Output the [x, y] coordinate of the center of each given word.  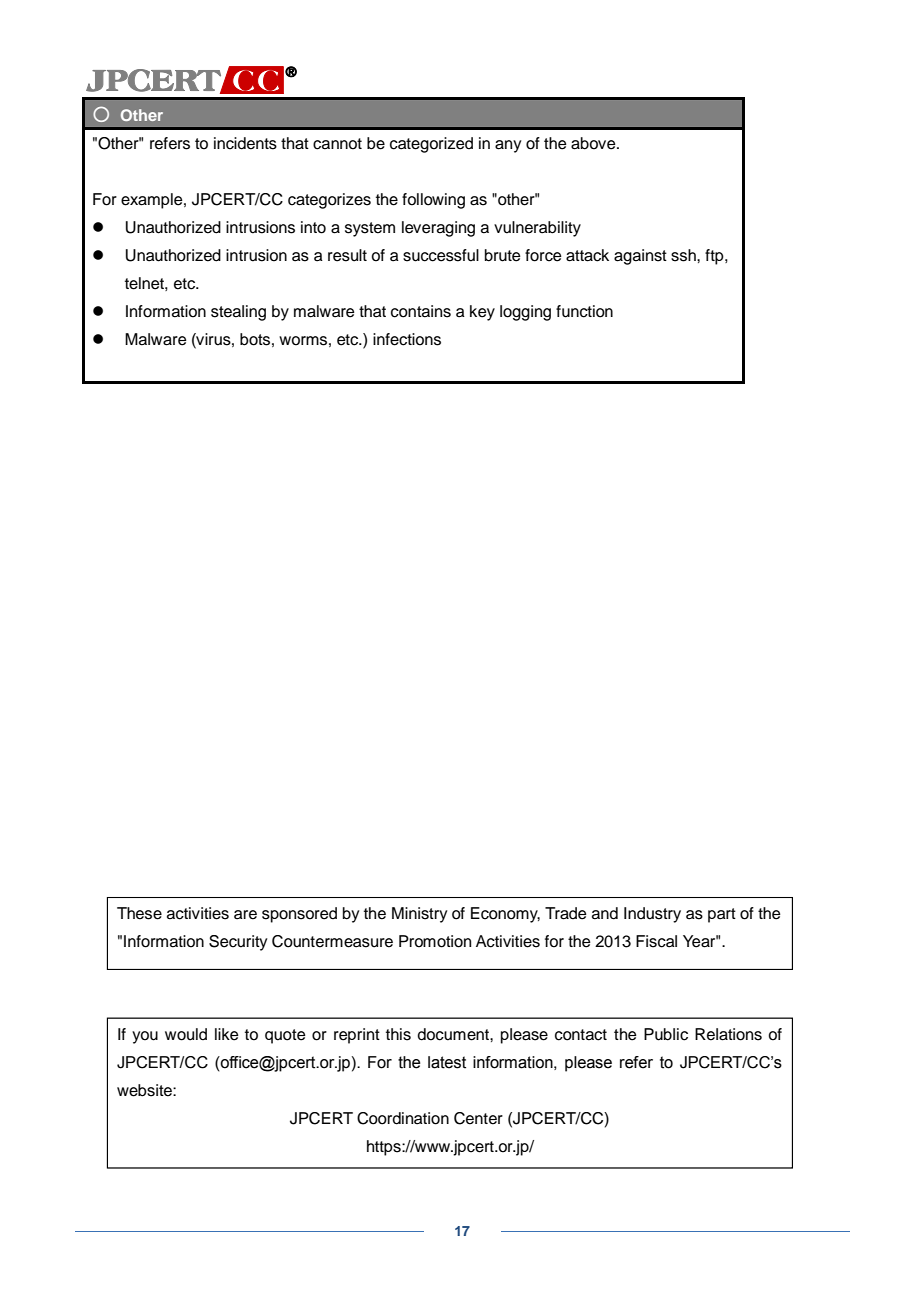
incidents [245, 143]
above [594, 143]
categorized [431, 145]
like [227, 1034]
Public [666, 1034]
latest [447, 1062]
